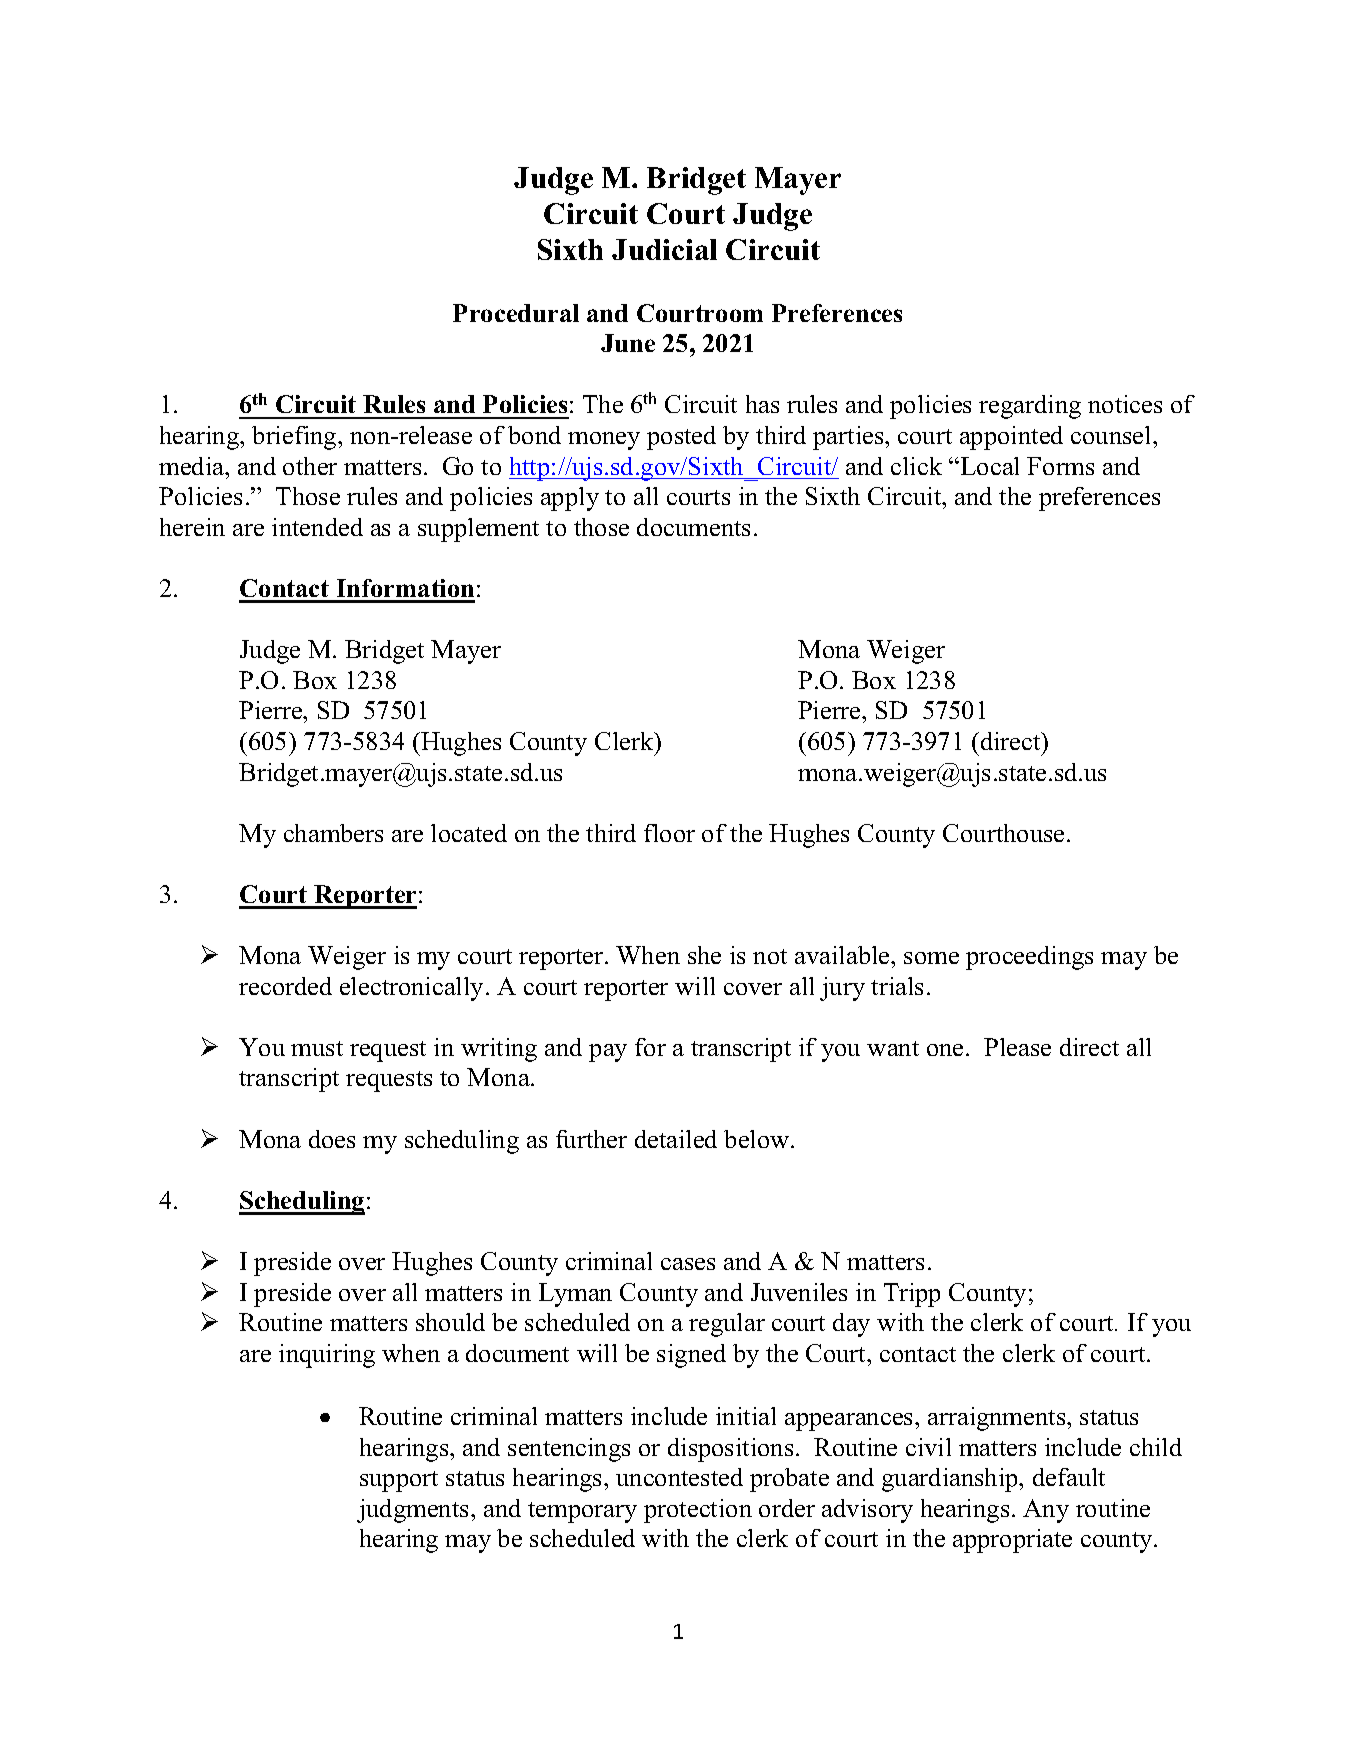 This document has height=1756, width=1357. I want to click on proceedings, so click(1029, 958).
